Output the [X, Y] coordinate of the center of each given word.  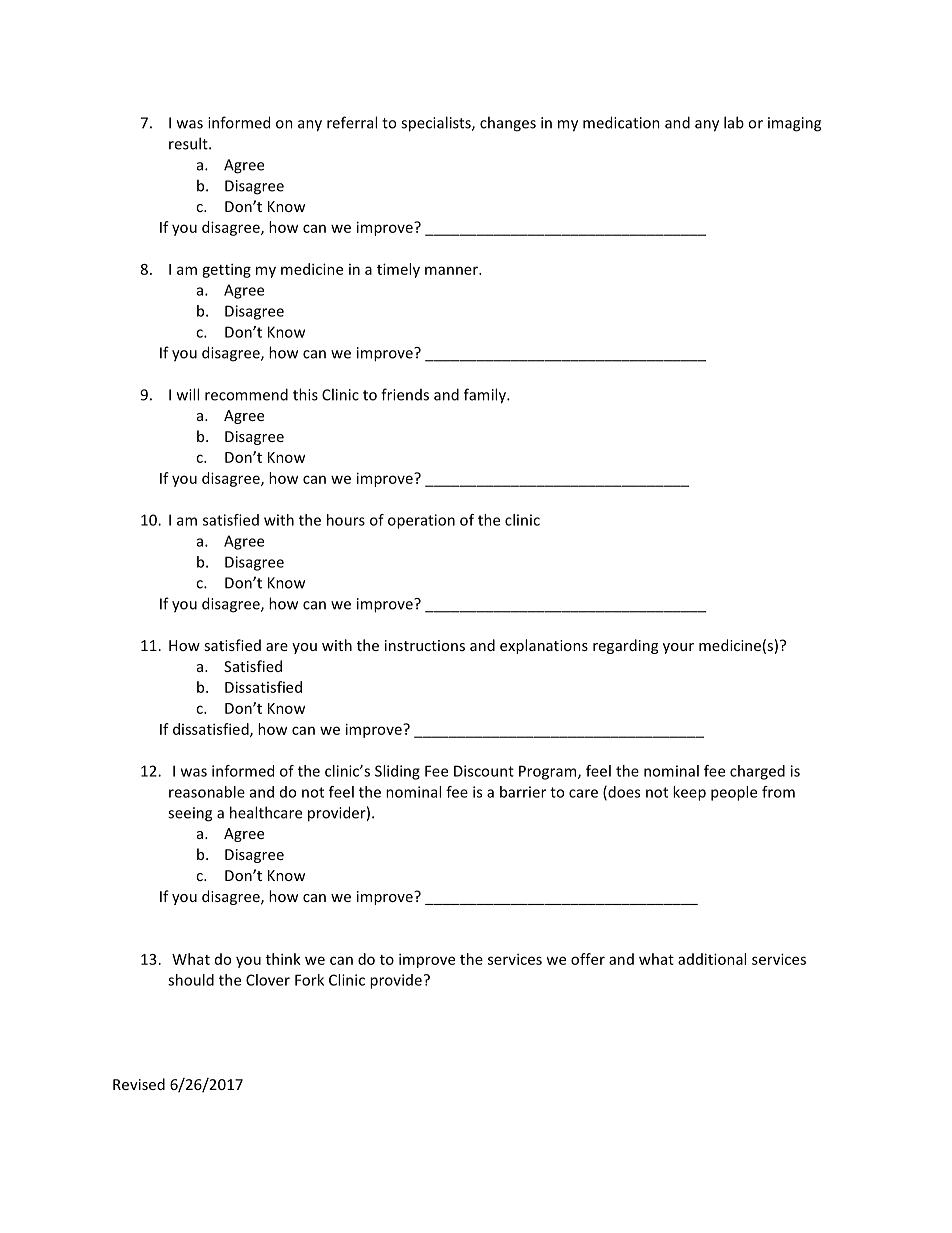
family [486, 396]
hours [346, 520]
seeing [190, 814]
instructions [425, 645]
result [189, 143]
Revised [139, 1084]
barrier [523, 792]
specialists [437, 124]
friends [405, 394]
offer [588, 959]
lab [734, 122]
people [734, 793]
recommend [246, 394]
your [678, 648]
